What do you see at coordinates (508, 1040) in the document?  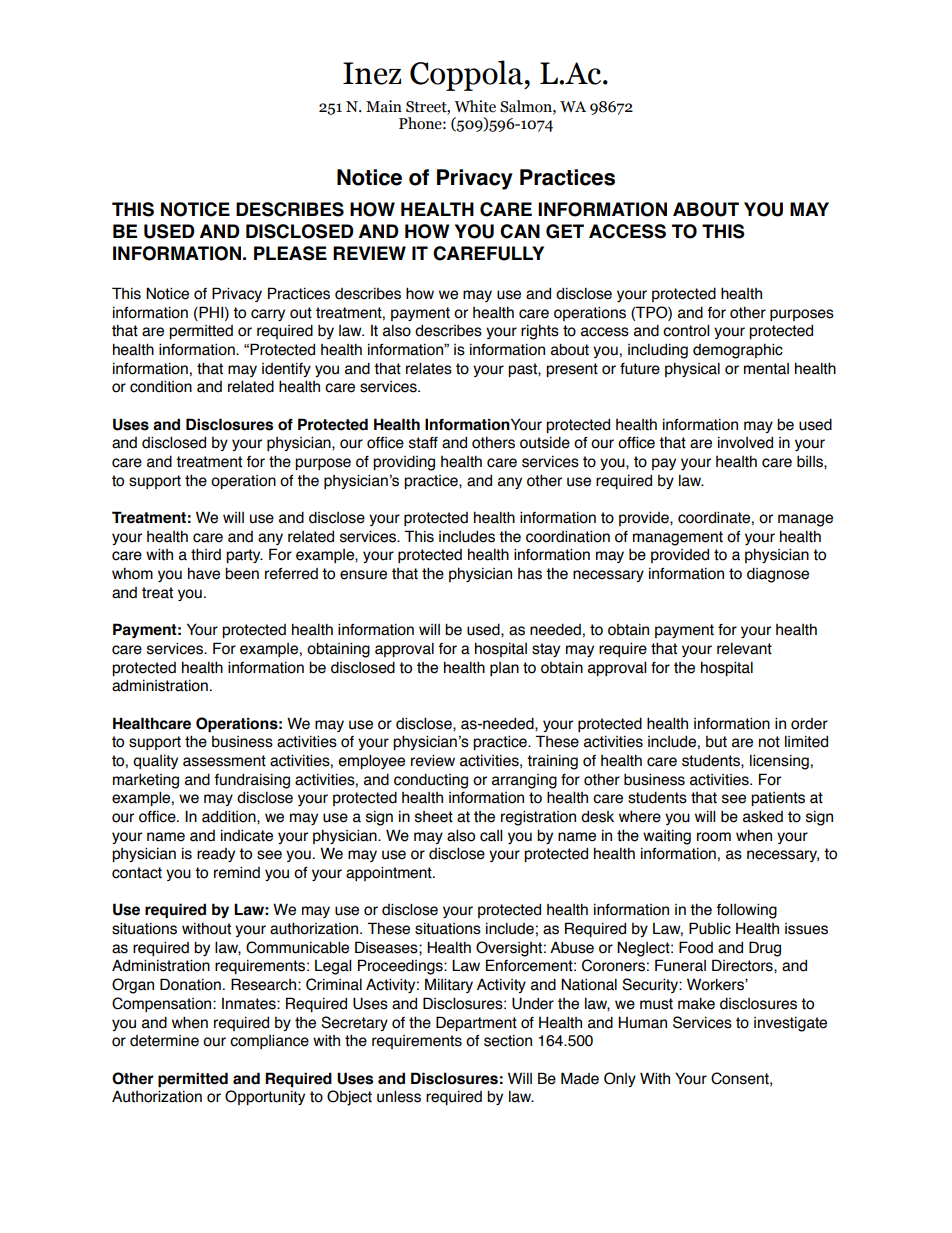 I see `section` at bounding box center [508, 1040].
